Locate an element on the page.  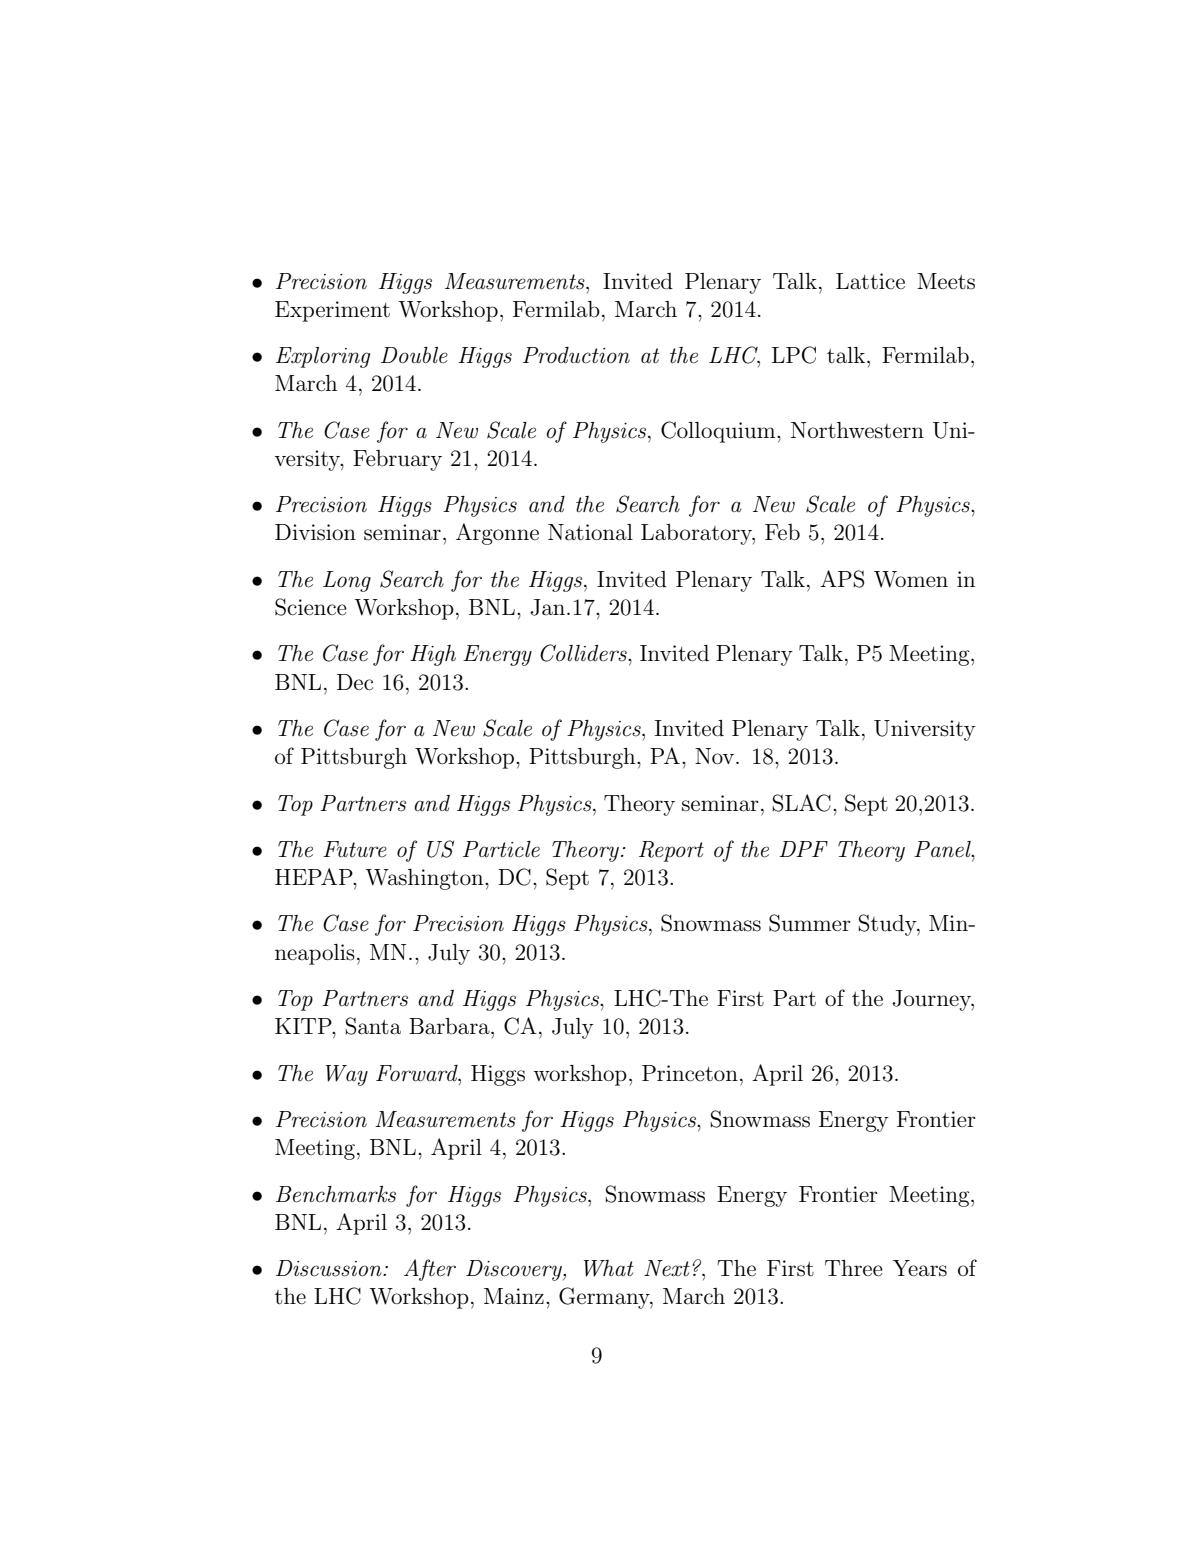
After is located at coordinates (430, 1270).
